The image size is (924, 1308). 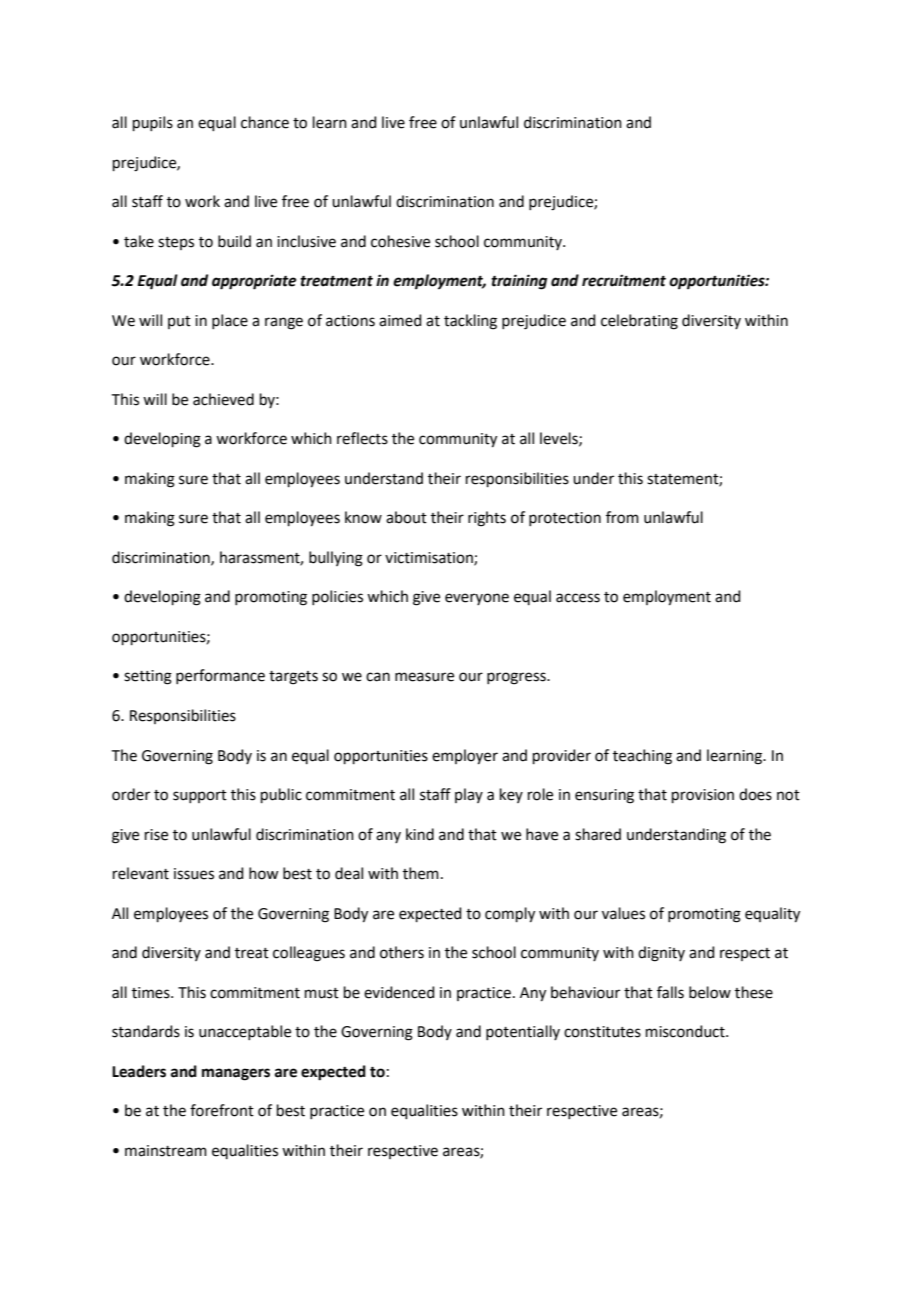 What do you see at coordinates (624, 280) in the document?
I see `recruitment` at bounding box center [624, 280].
